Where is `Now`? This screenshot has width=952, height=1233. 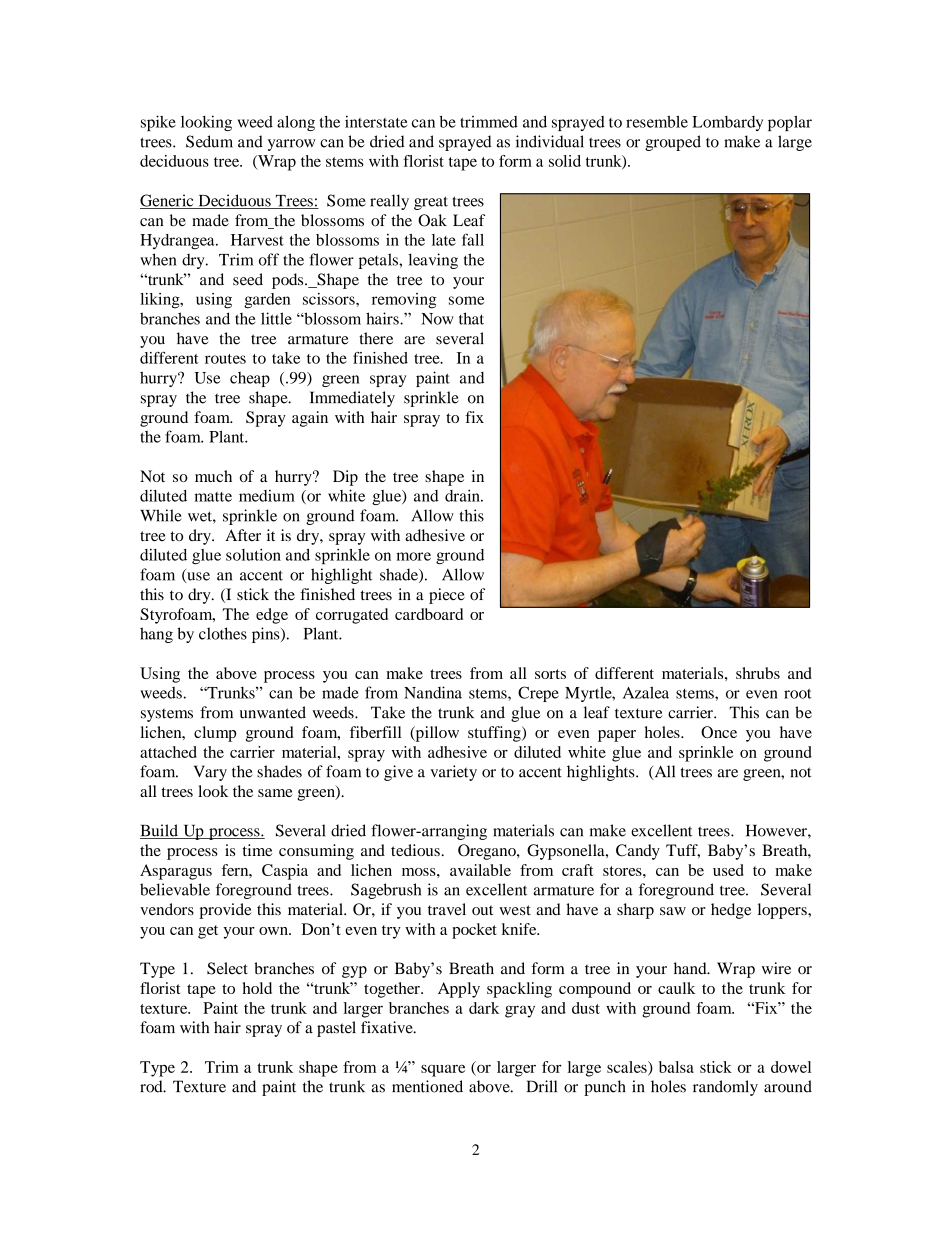 Now is located at coordinates (437, 319).
